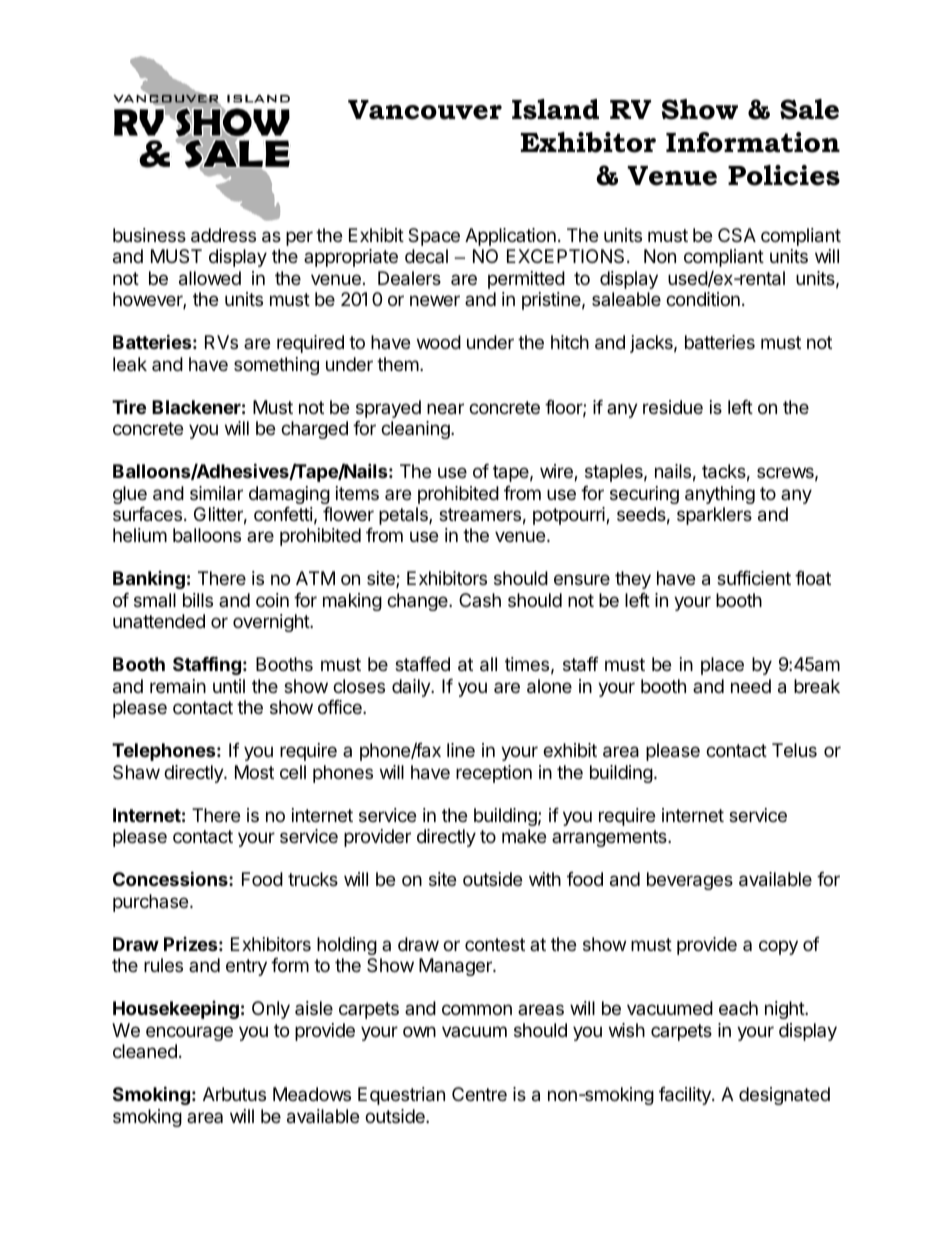  Describe the element at coordinates (480, 600) in the image. I see `Cash` at that location.
